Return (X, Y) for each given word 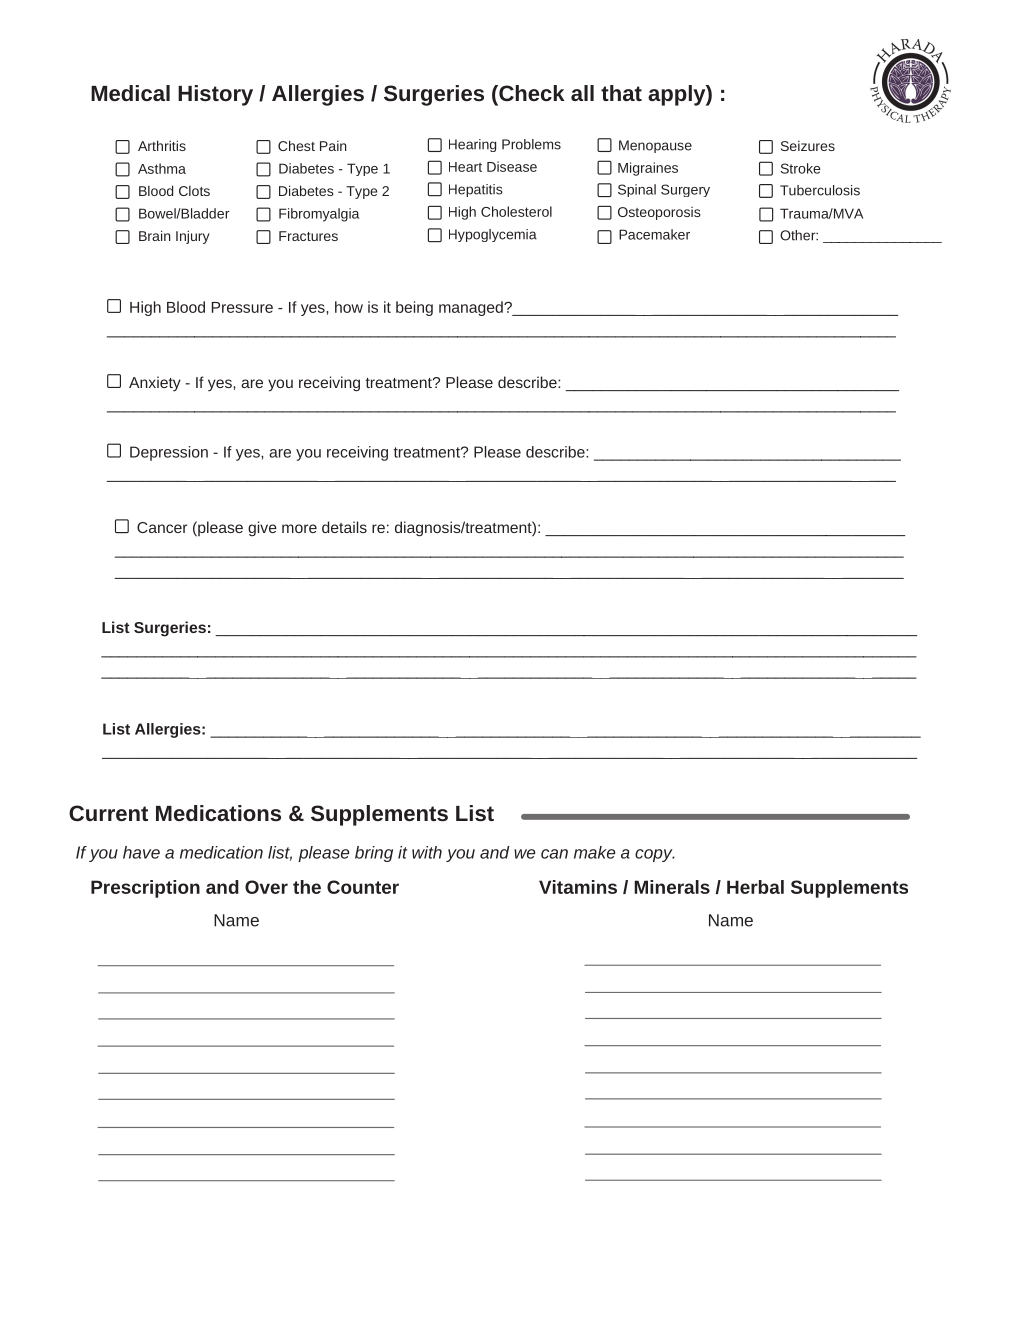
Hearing (472, 145)
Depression (169, 453)
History (215, 95)
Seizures (808, 145)
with (427, 852)
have (141, 852)
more (299, 528)
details (344, 527)
